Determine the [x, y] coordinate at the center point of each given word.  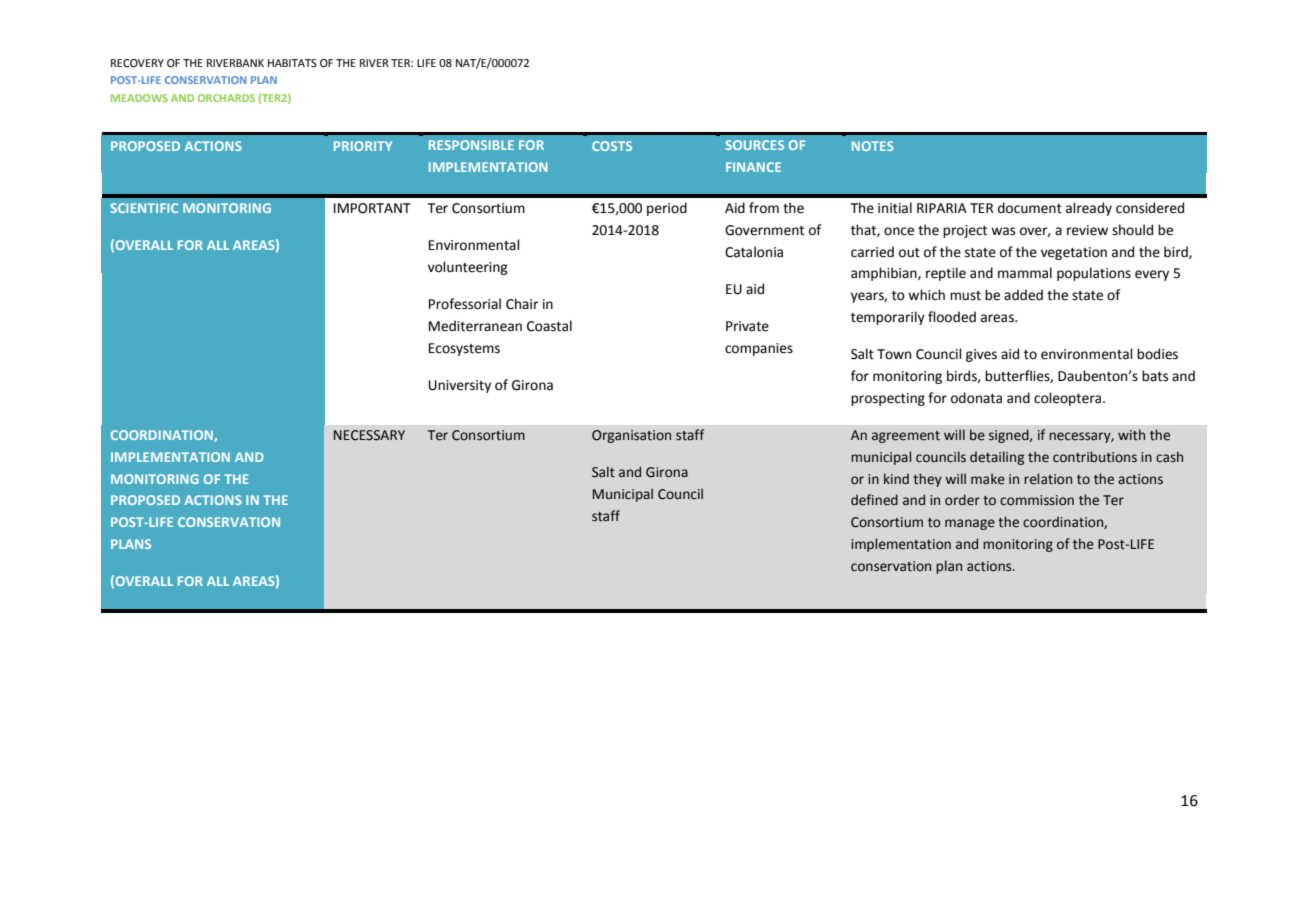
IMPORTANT [372, 208]
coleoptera [1069, 399]
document [1030, 208]
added [1023, 295]
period [667, 209]
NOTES [873, 146]
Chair [522, 304]
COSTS [612, 146]
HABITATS [292, 63]
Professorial [465, 304]
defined [874, 500]
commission [1037, 500]
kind [896, 478]
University [460, 386]
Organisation [631, 436]
